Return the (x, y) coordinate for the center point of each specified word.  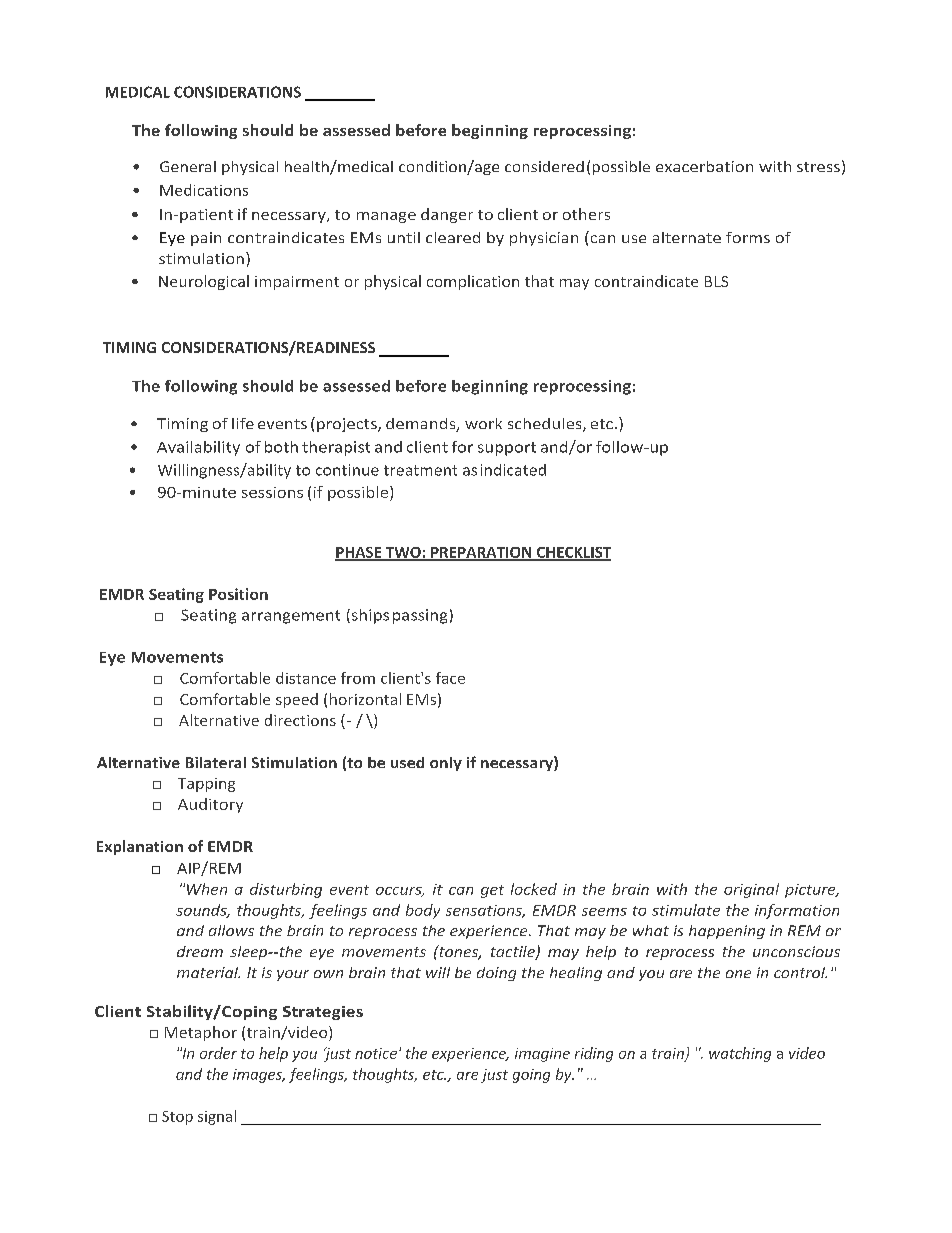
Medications (204, 190)
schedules (546, 425)
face (450, 678)
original (751, 890)
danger (447, 215)
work (483, 423)
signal (217, 1117)
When (207, 889)
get (492, 891)
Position (238, 594)
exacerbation (704, 166)
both (281, 447)
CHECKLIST (573, 553)
